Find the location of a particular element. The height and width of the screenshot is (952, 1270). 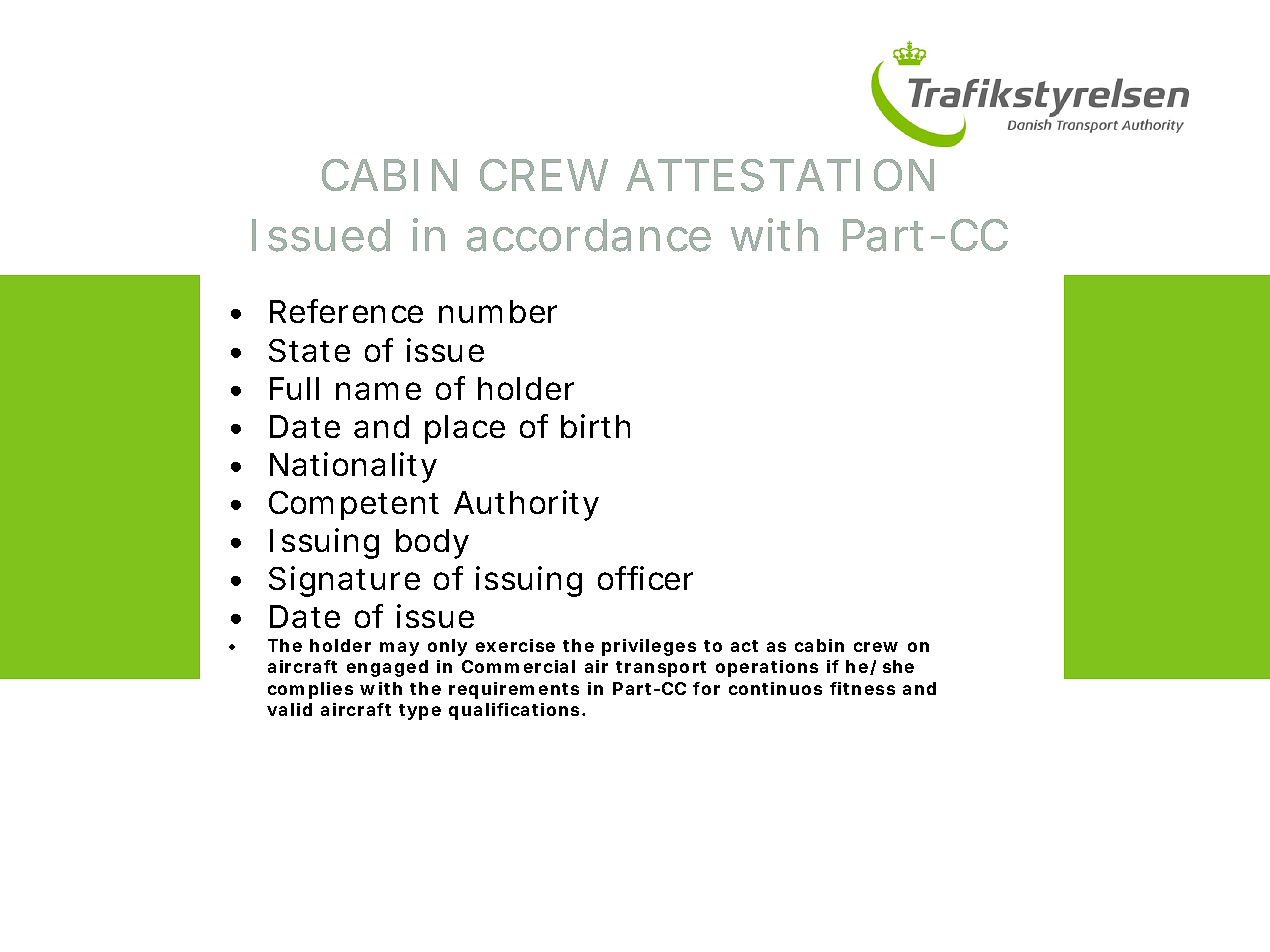

ATTESTATION is located at coordinates (780, 175).
